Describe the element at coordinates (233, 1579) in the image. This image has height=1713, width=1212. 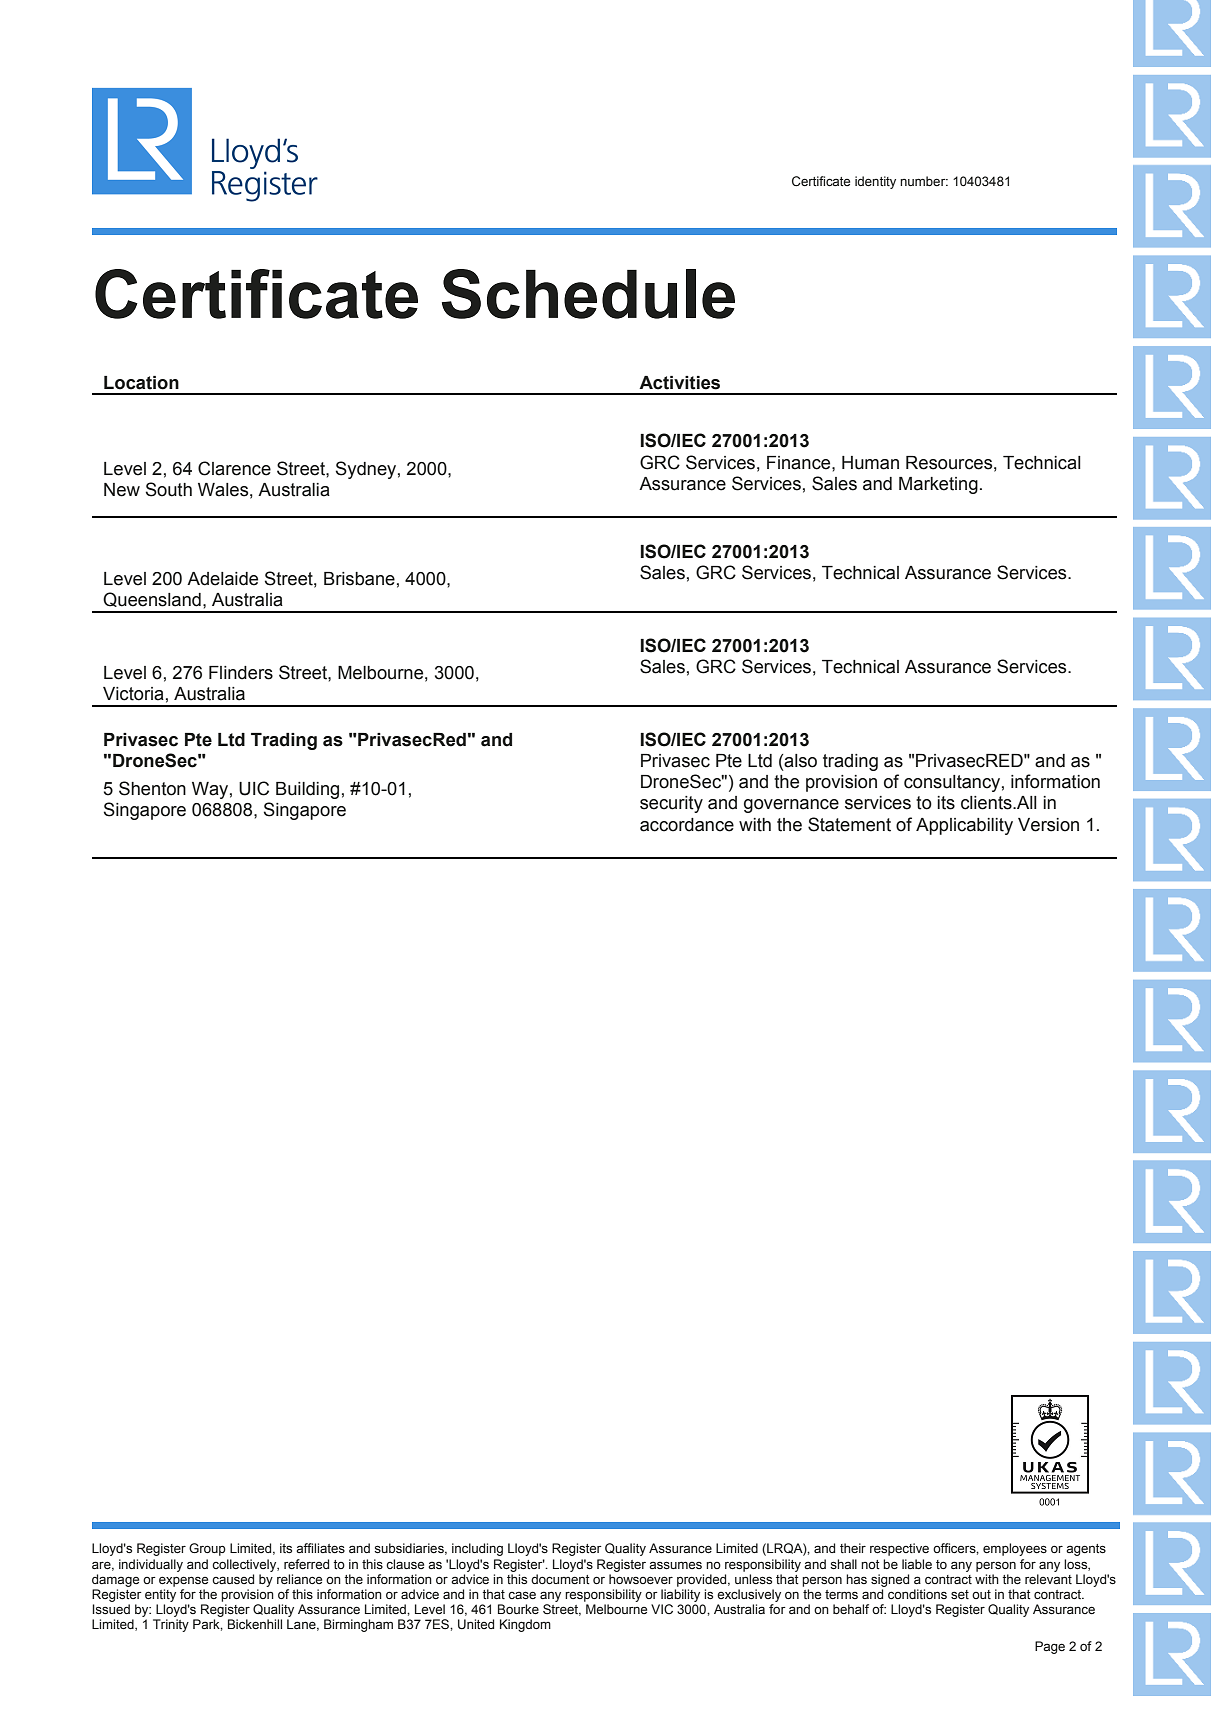
I see `caused` at that location.
